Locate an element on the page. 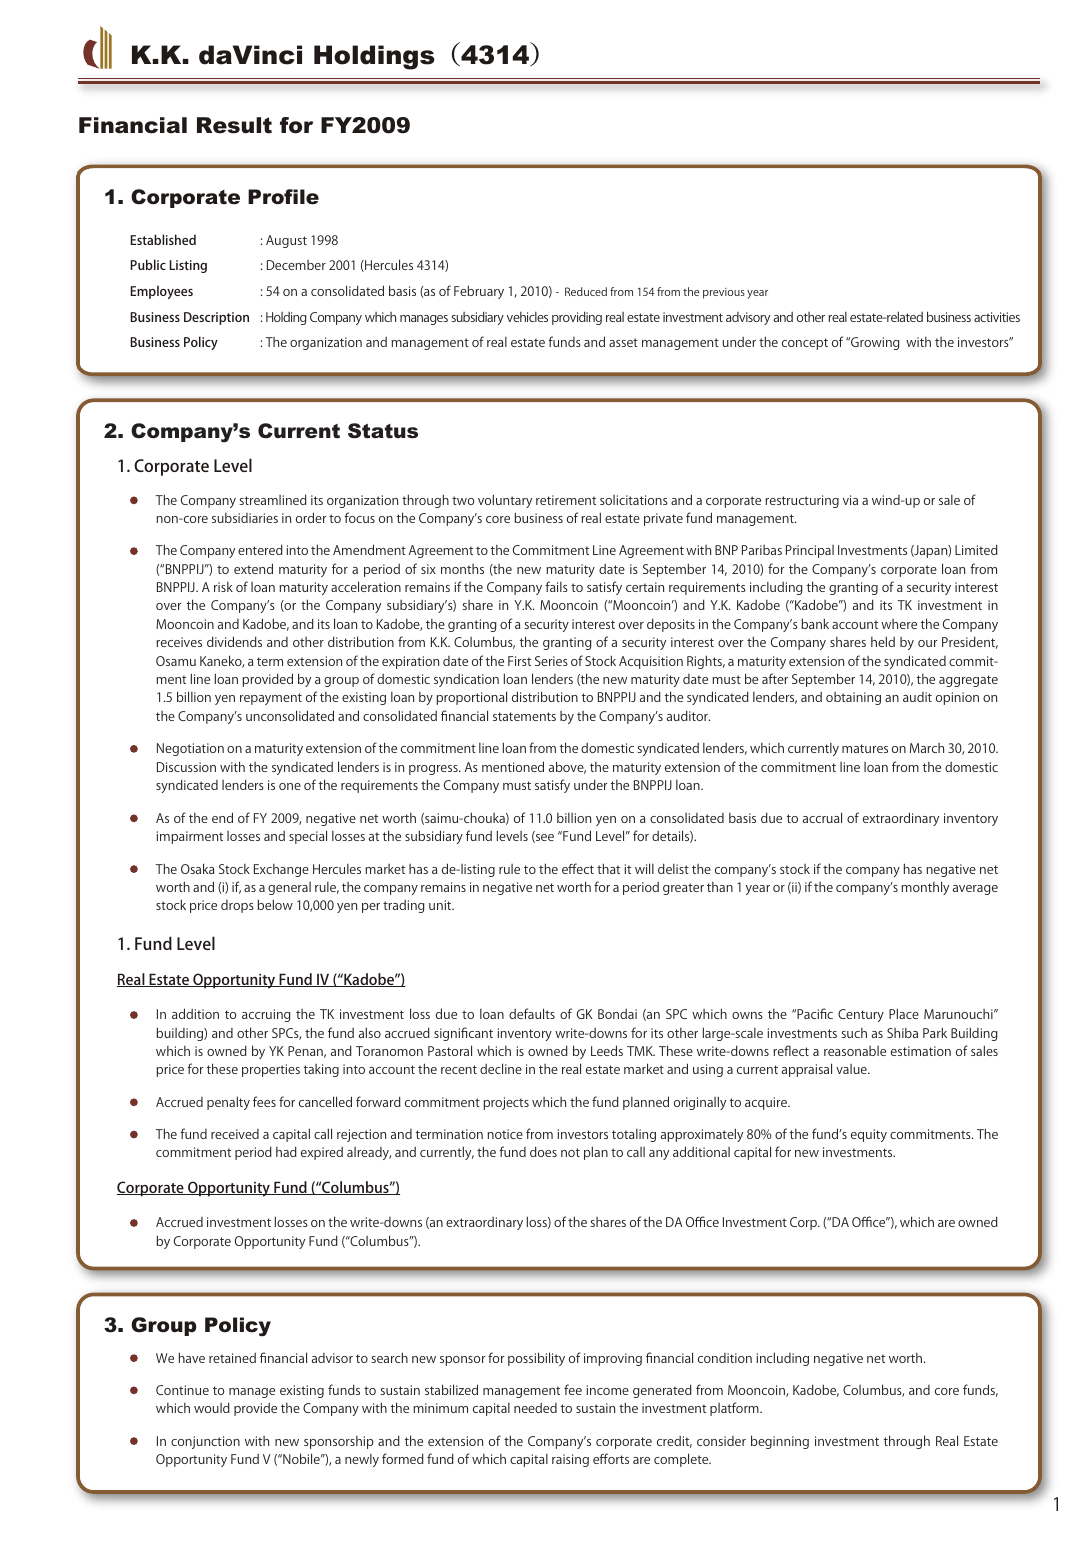 Image resolution: width=1092 pixels, height=1544 pixels. via is located at coordinates (850, 500).
